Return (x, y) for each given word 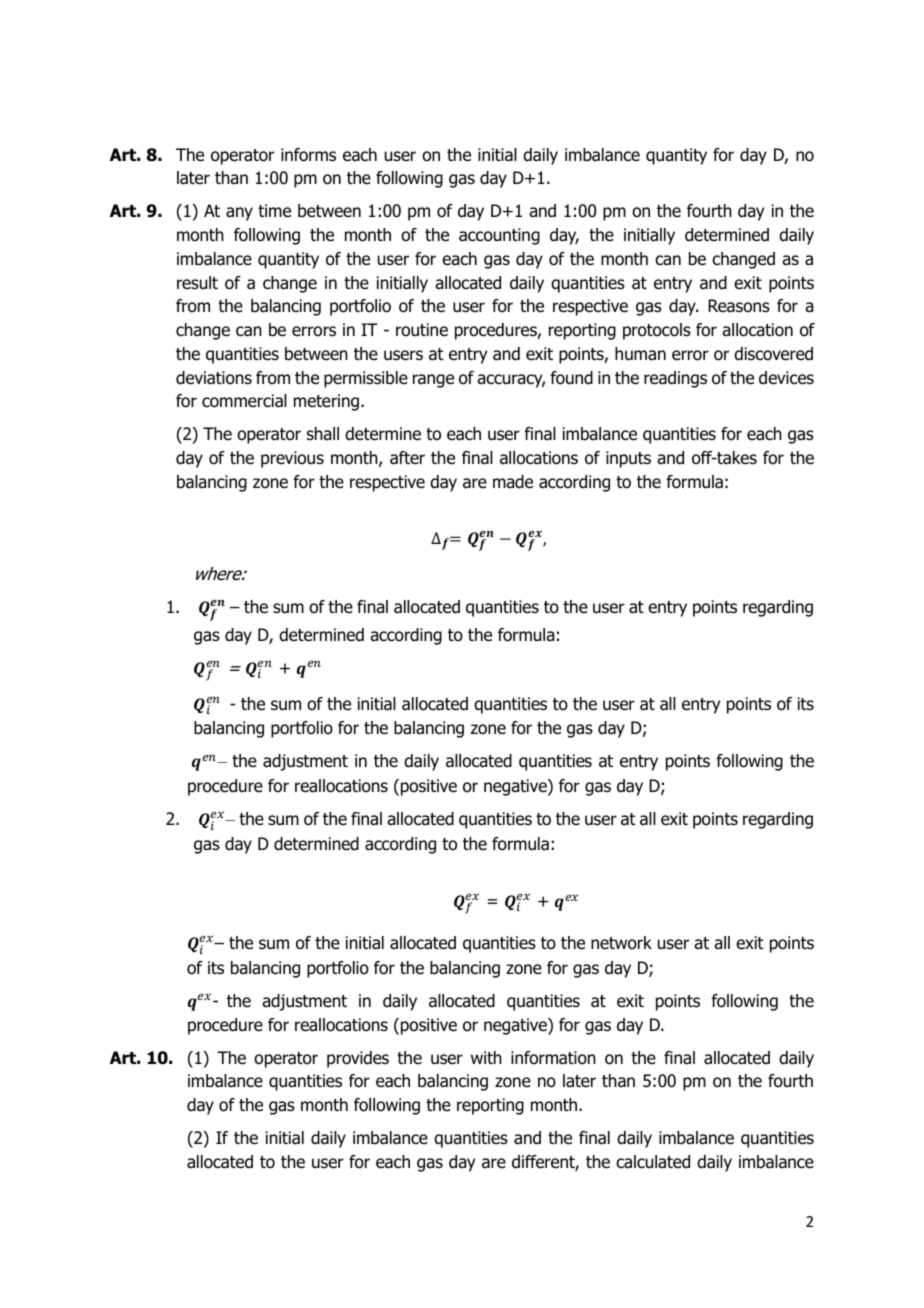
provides (358, 1059)
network (621, 943)
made (513, 482)
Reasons (739, 306)
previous (292, 459)
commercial (244, 401)
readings (675, 379)
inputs (628, 459)
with (486, 1057)
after (407, 458)
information (553, 1058)
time (274, 211)
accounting (499, 236)
